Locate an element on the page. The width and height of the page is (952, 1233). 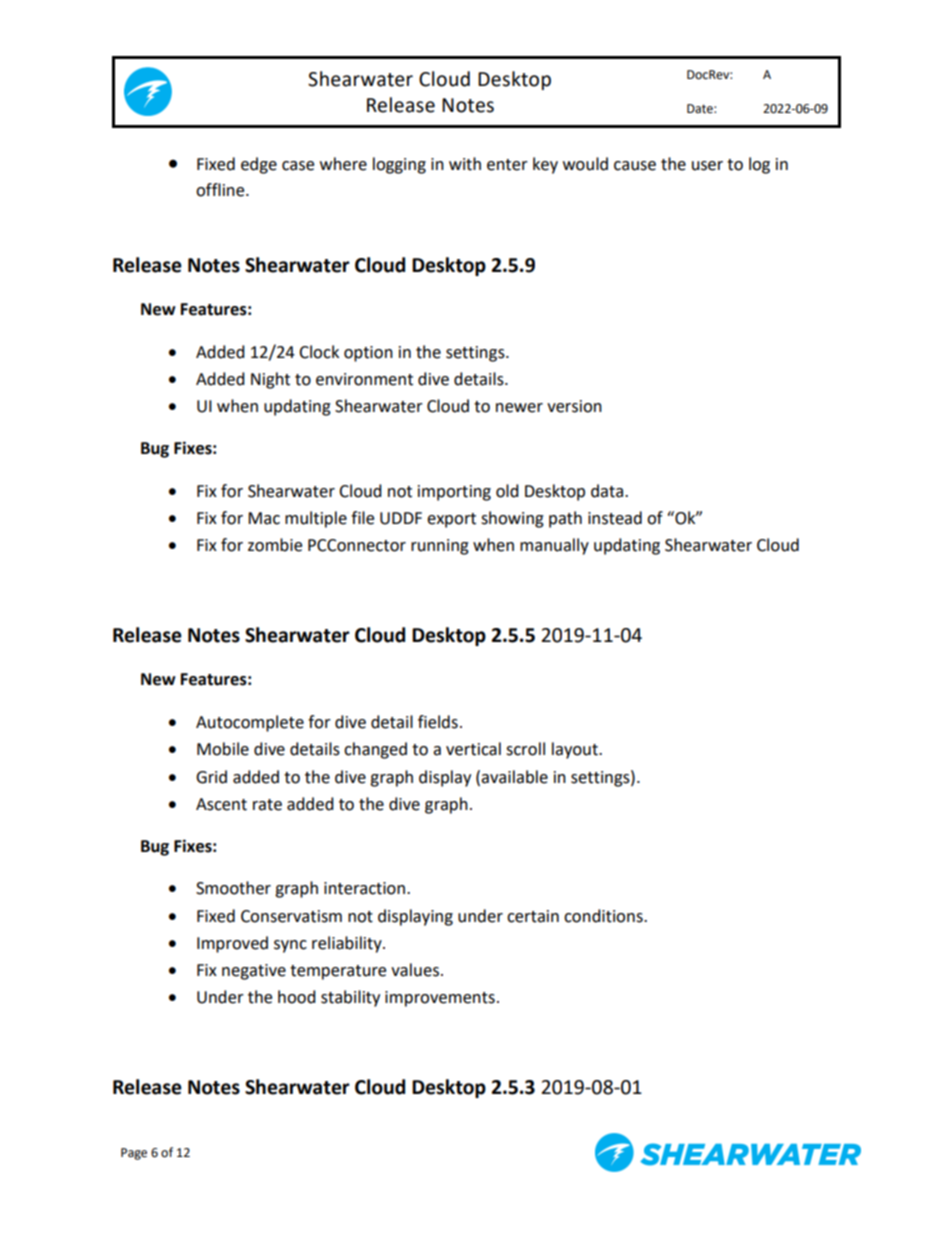
option is located at coordinates (368, 354).
